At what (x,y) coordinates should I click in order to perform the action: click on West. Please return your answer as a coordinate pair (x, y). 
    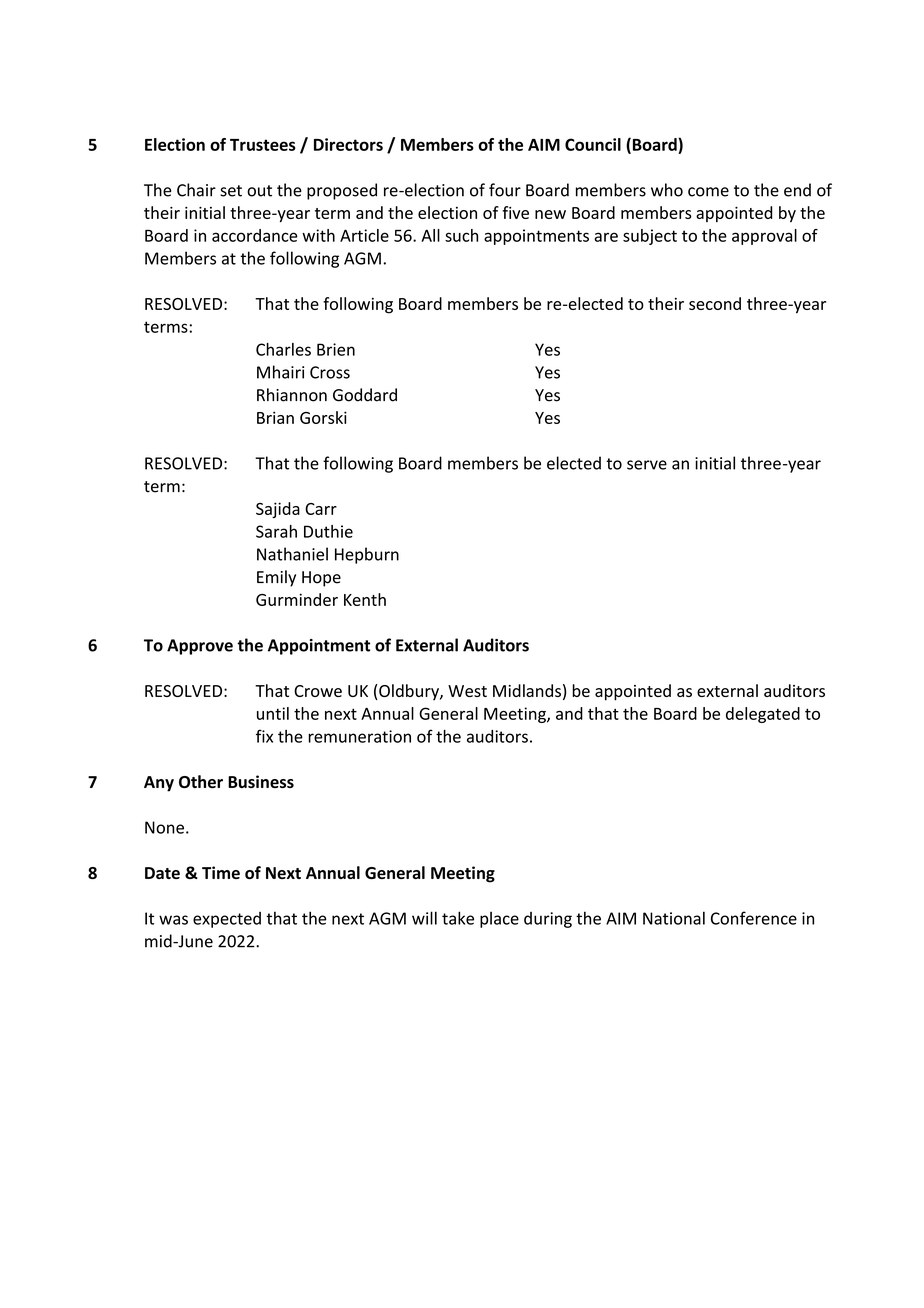
    Looking at the image, I should click on (467, 691).
